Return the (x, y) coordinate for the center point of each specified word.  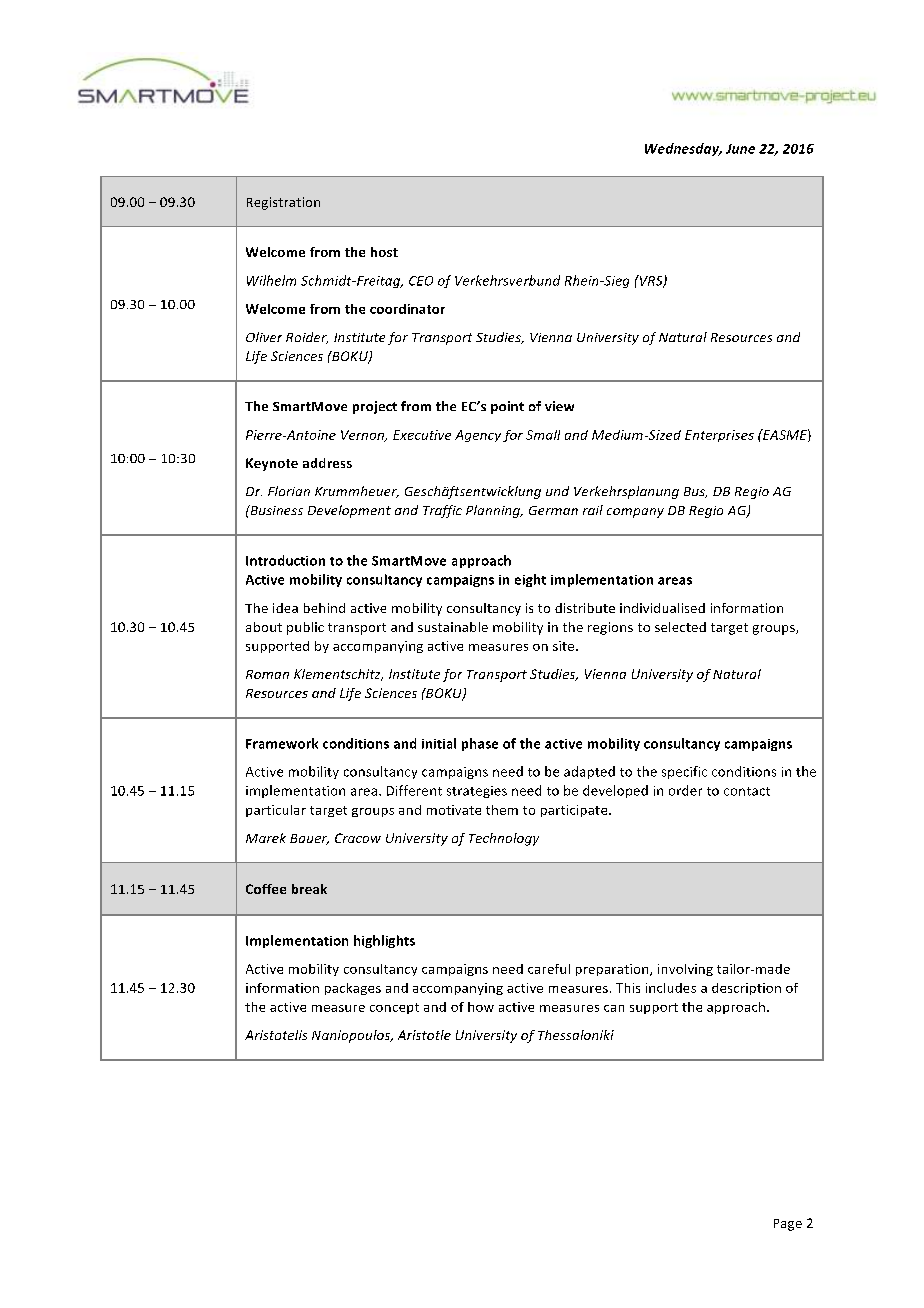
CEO (421, 281)
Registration (283, 203)
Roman (267, 674)
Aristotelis (276, 1035)
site (565, 646)
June (740, 149)
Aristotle (424, 1035)
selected (680, 627)
